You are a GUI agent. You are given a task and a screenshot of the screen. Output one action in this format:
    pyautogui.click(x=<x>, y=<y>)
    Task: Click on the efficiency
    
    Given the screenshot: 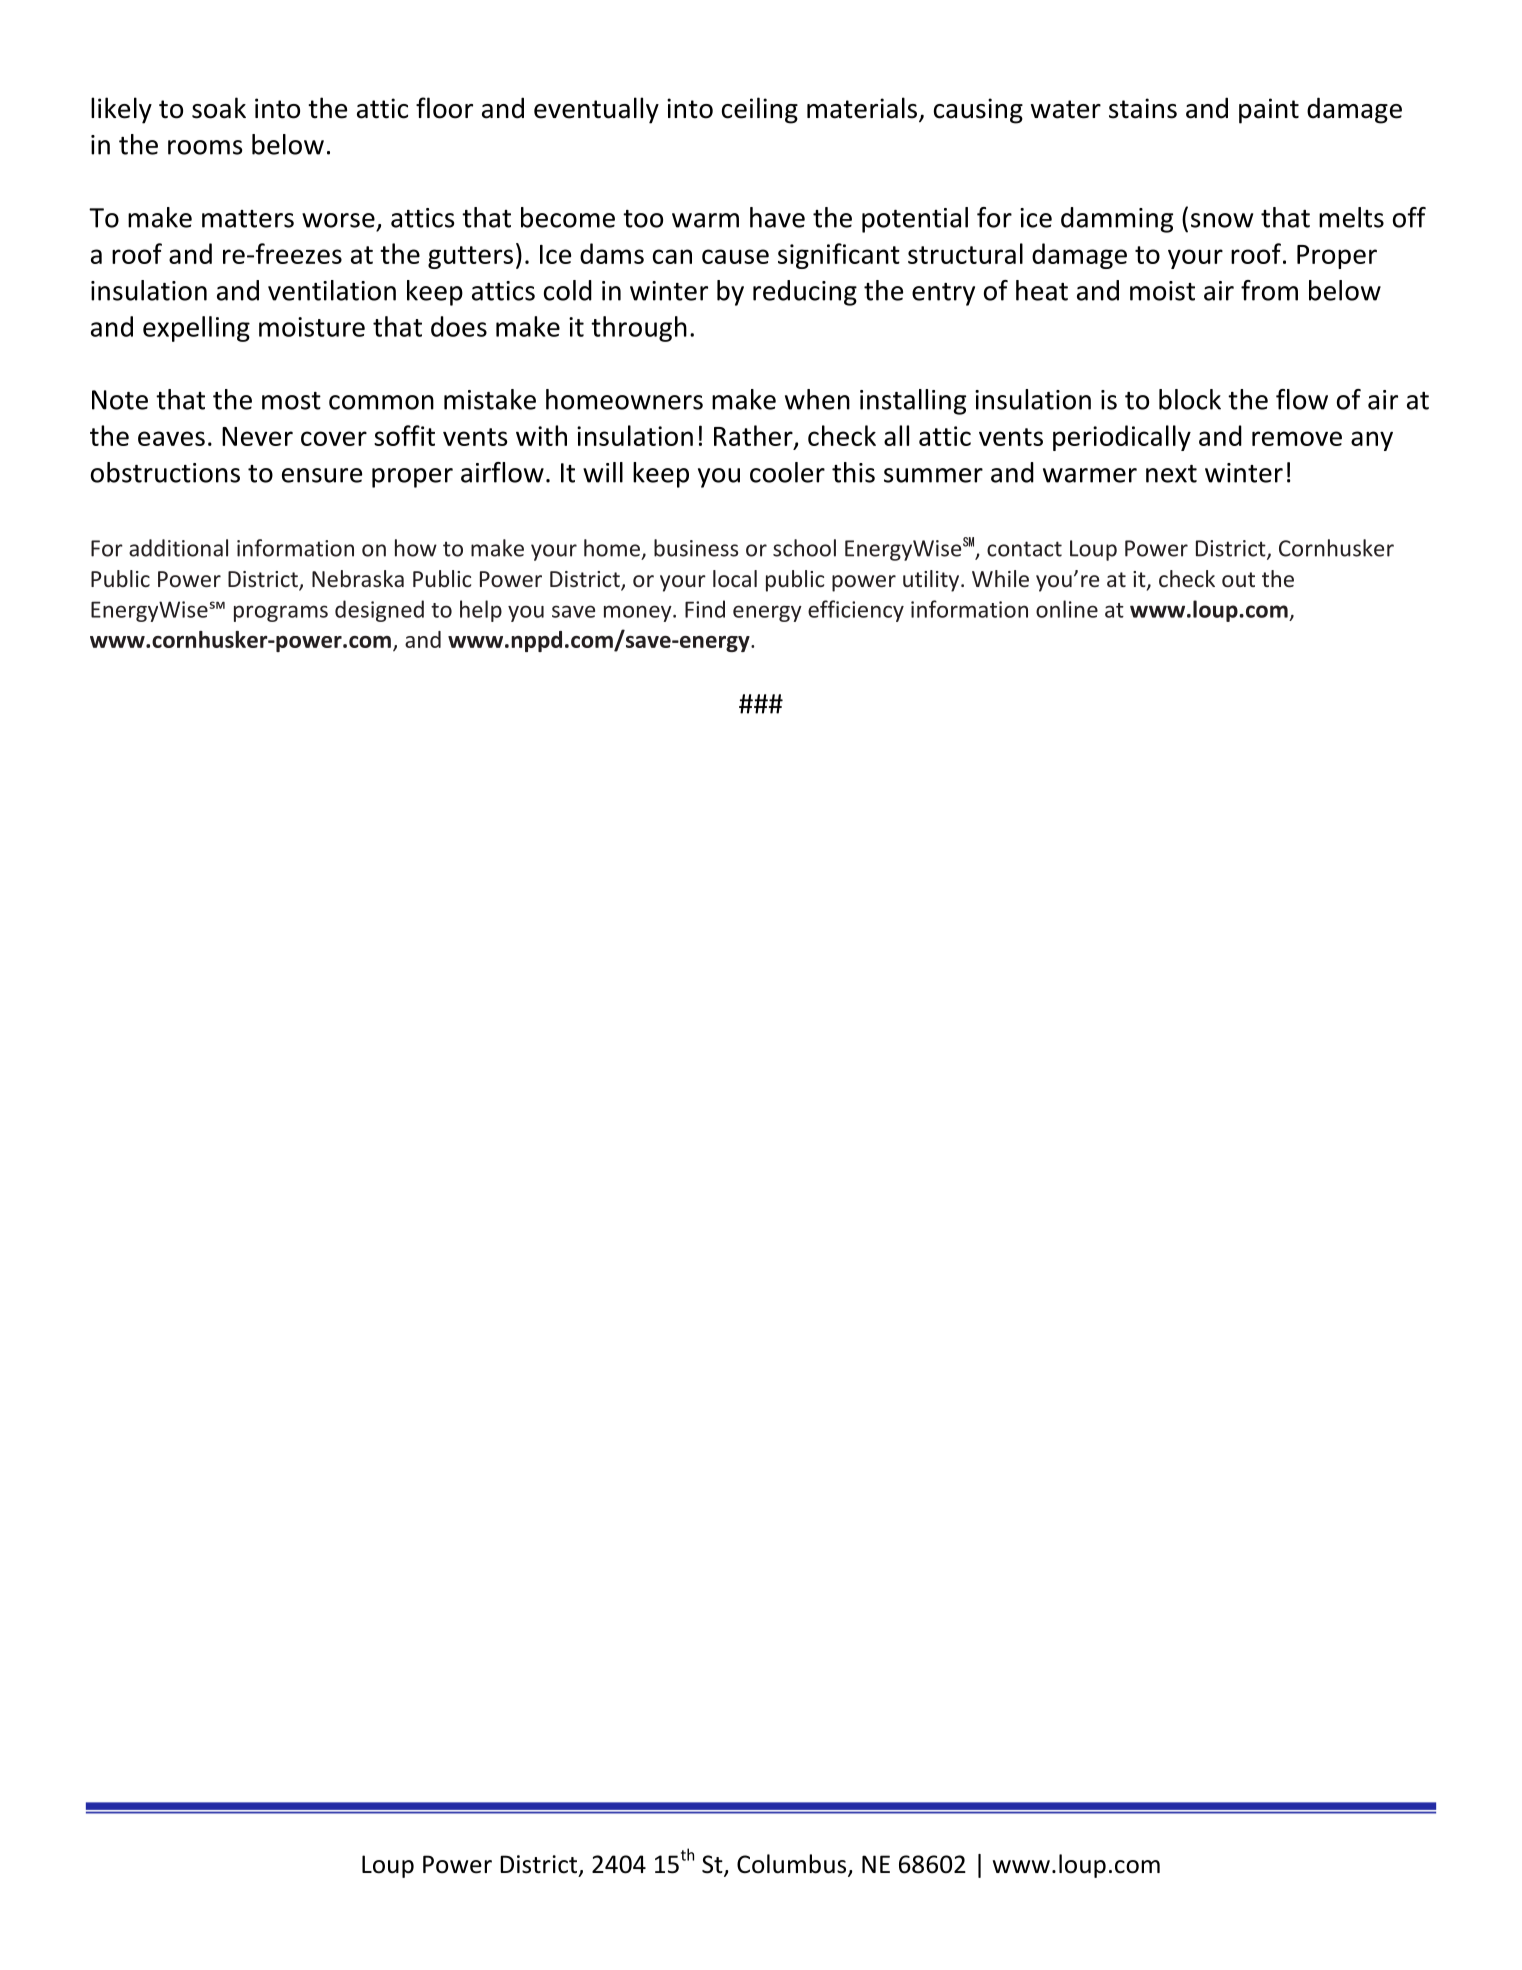 What is the action you would take?
    pyautogui.click(x=856, y=611)
